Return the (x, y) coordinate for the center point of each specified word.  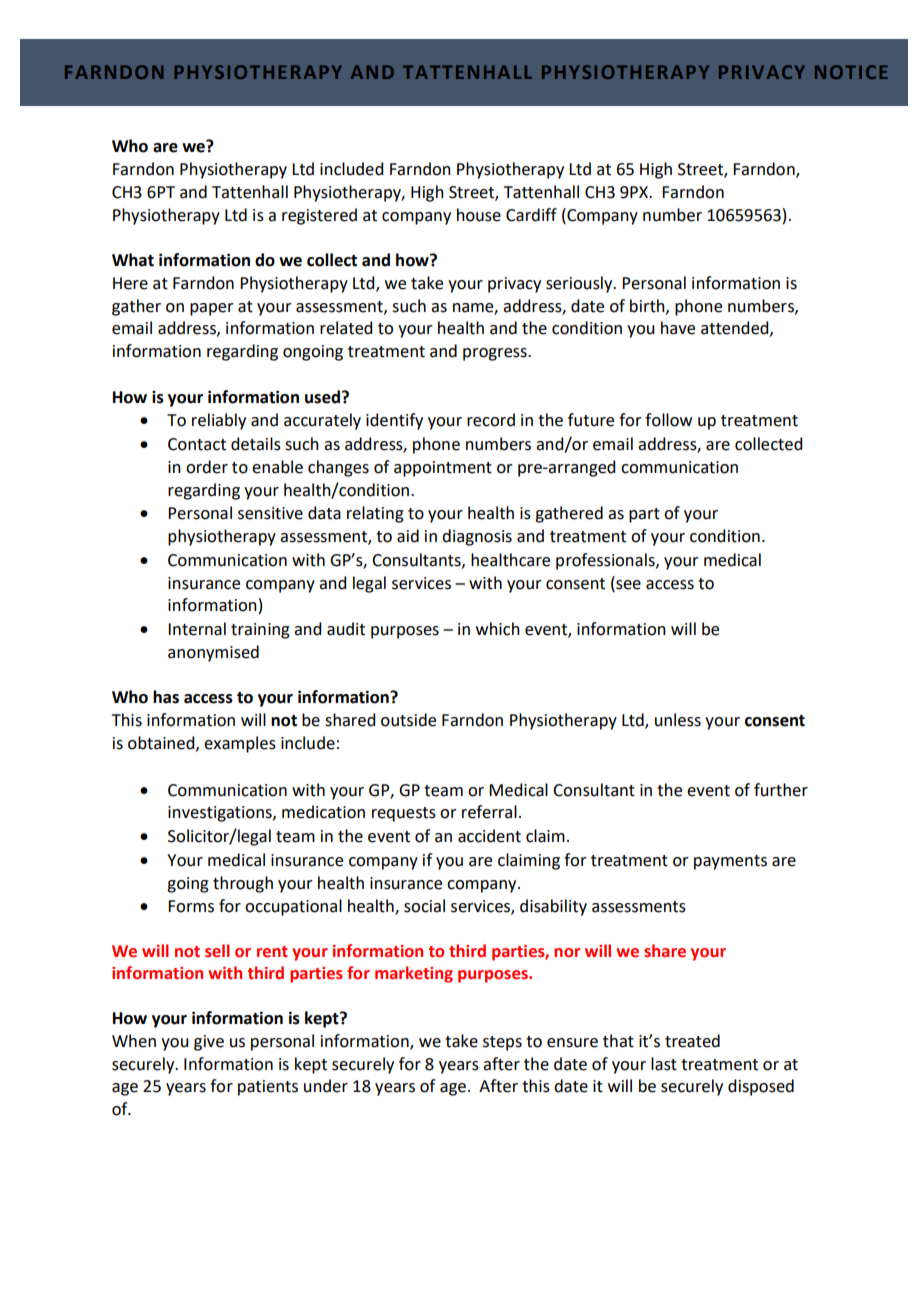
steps (502, 1043)
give (209, 1043)
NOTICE (851, 72)
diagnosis (477, 537)
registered (319, 216)
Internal (197, 629)
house (479, 215)
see (627, 583)
